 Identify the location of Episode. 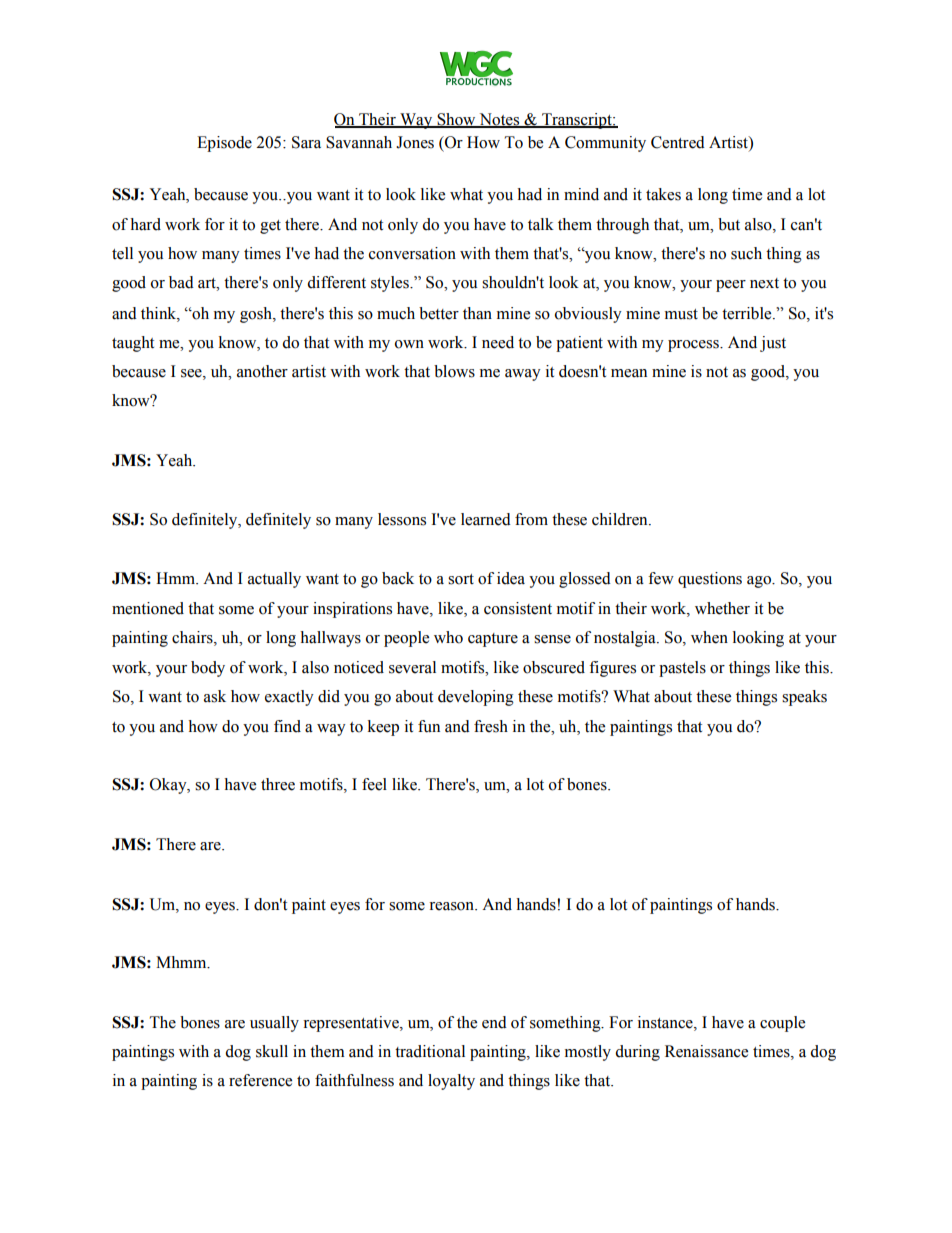
(224, 144).
